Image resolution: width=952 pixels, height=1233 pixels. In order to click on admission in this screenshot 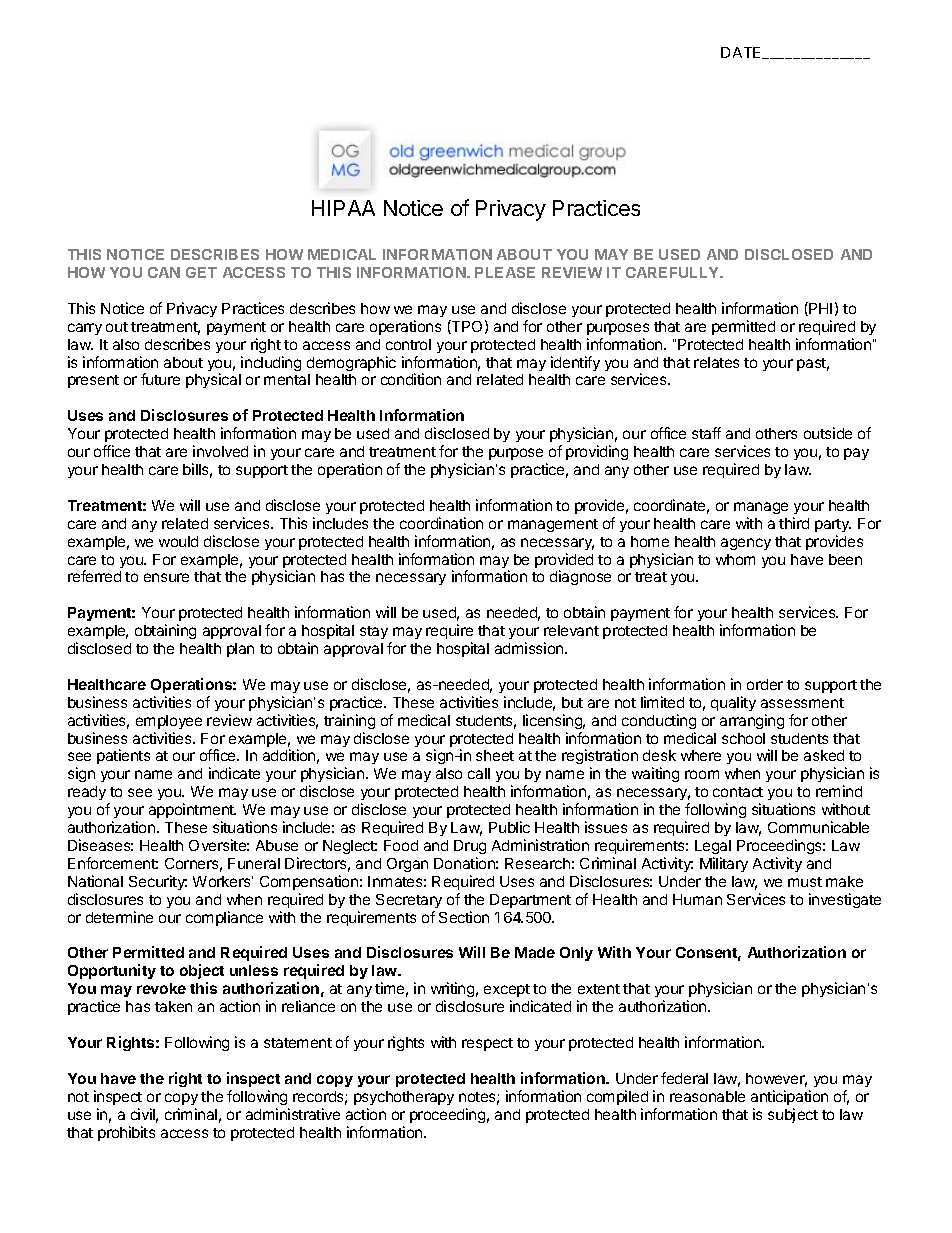, I will do `click(530, 648)`.
